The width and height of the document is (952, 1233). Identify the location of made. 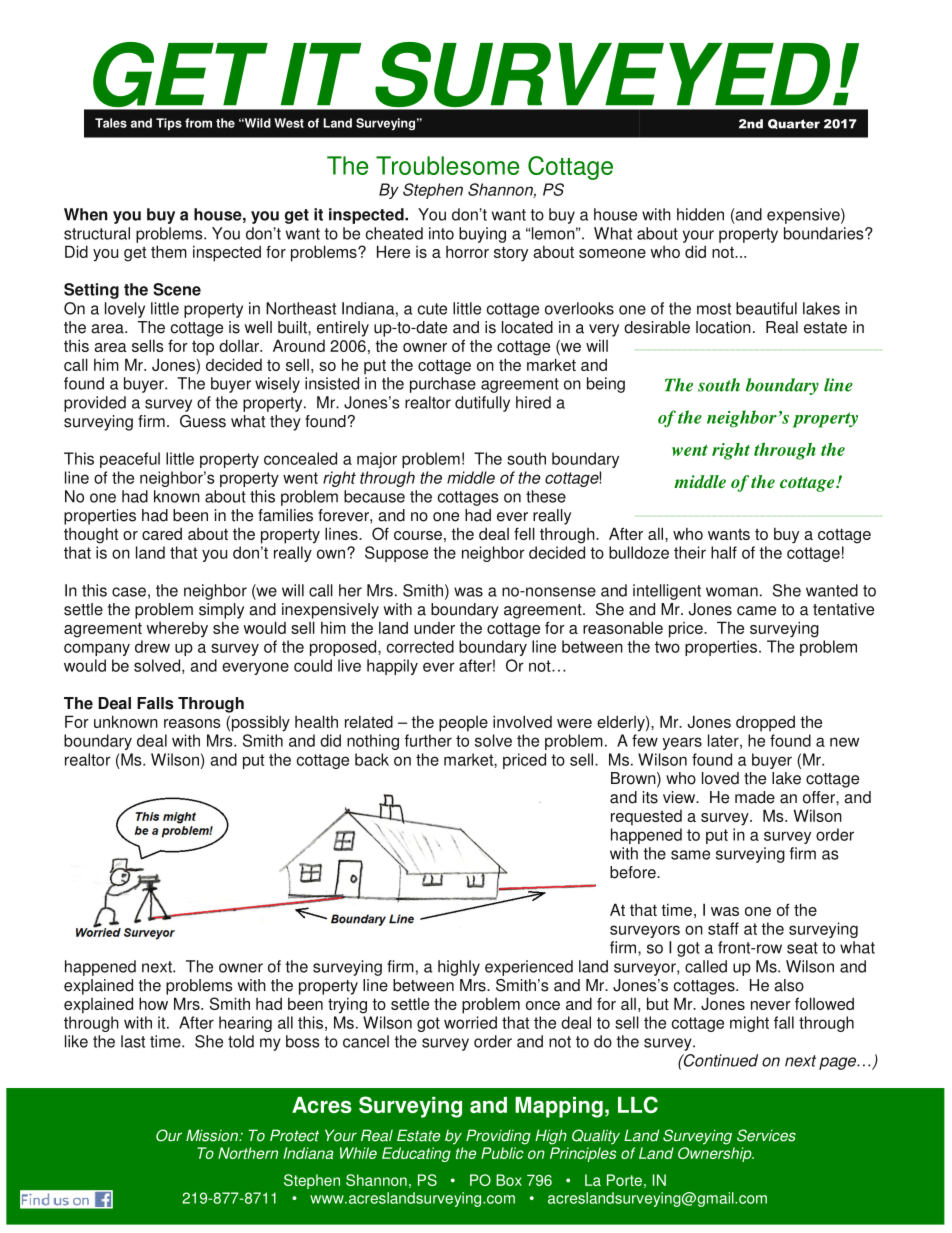
(755, 797).
